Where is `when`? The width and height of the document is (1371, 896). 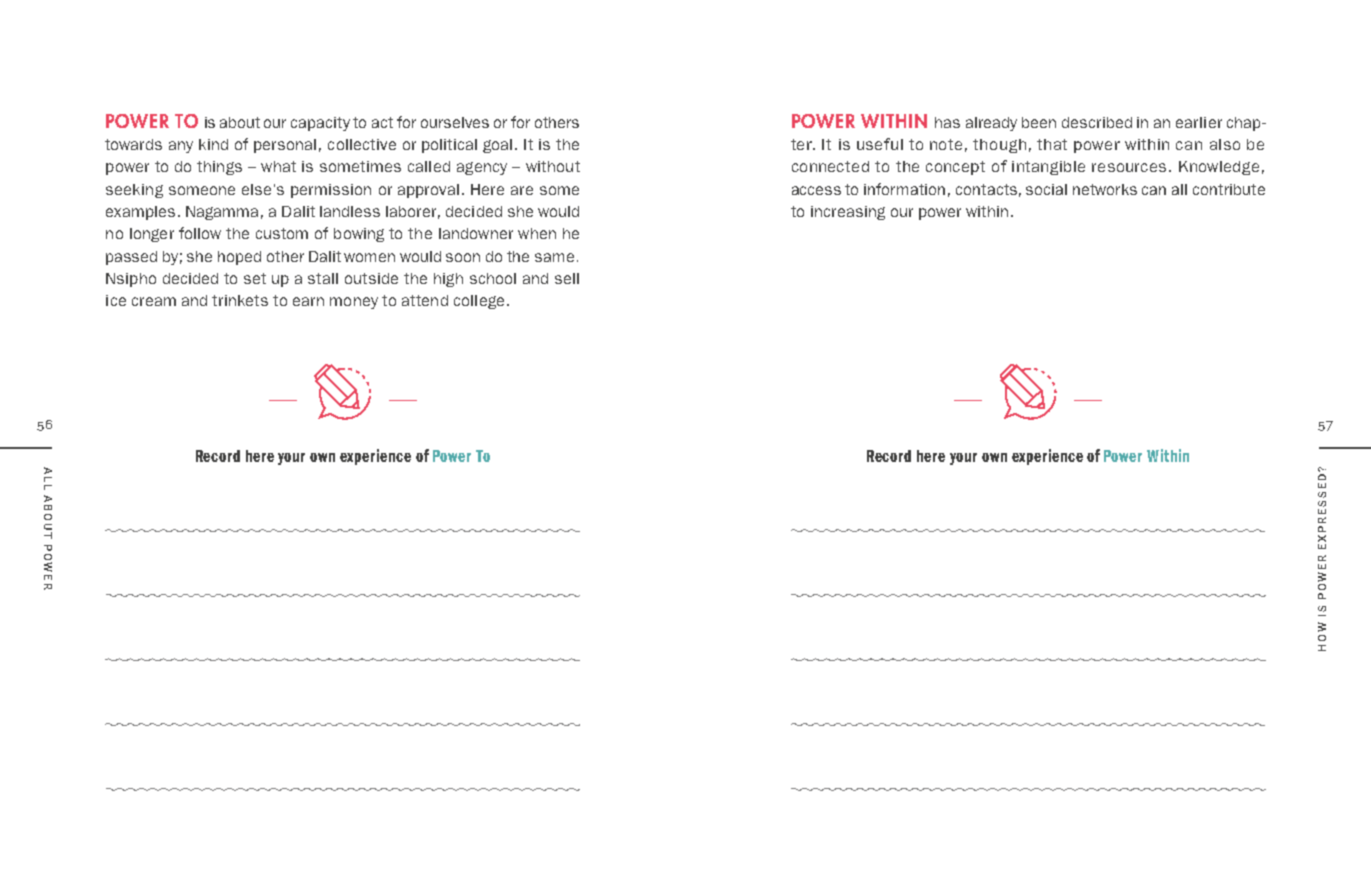
when is located at coordinates (537, 233).
